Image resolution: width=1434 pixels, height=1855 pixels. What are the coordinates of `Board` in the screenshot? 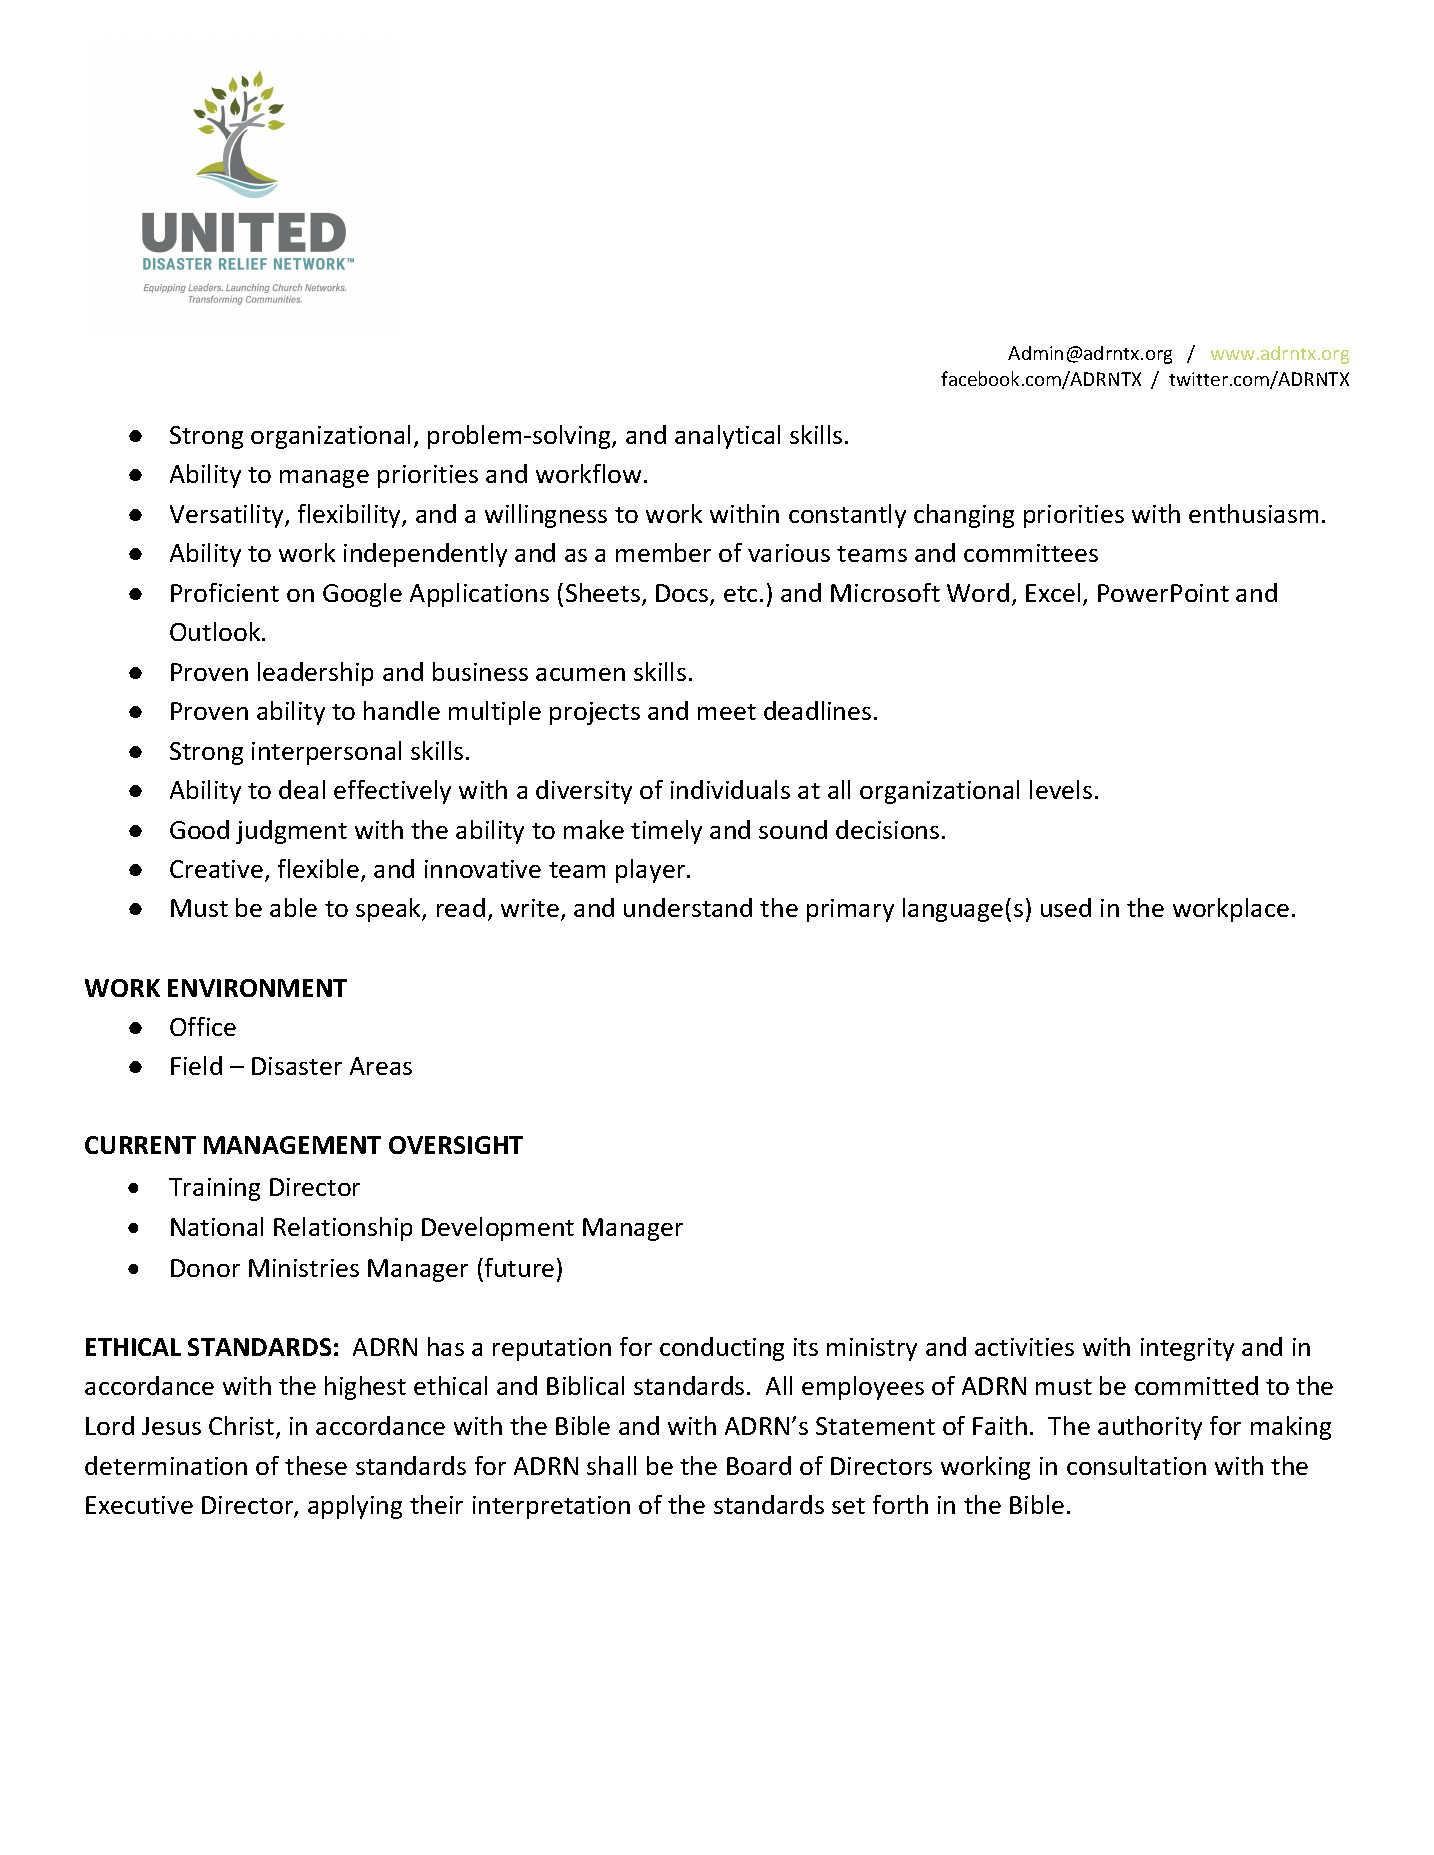 It's located at (759, 1465).
